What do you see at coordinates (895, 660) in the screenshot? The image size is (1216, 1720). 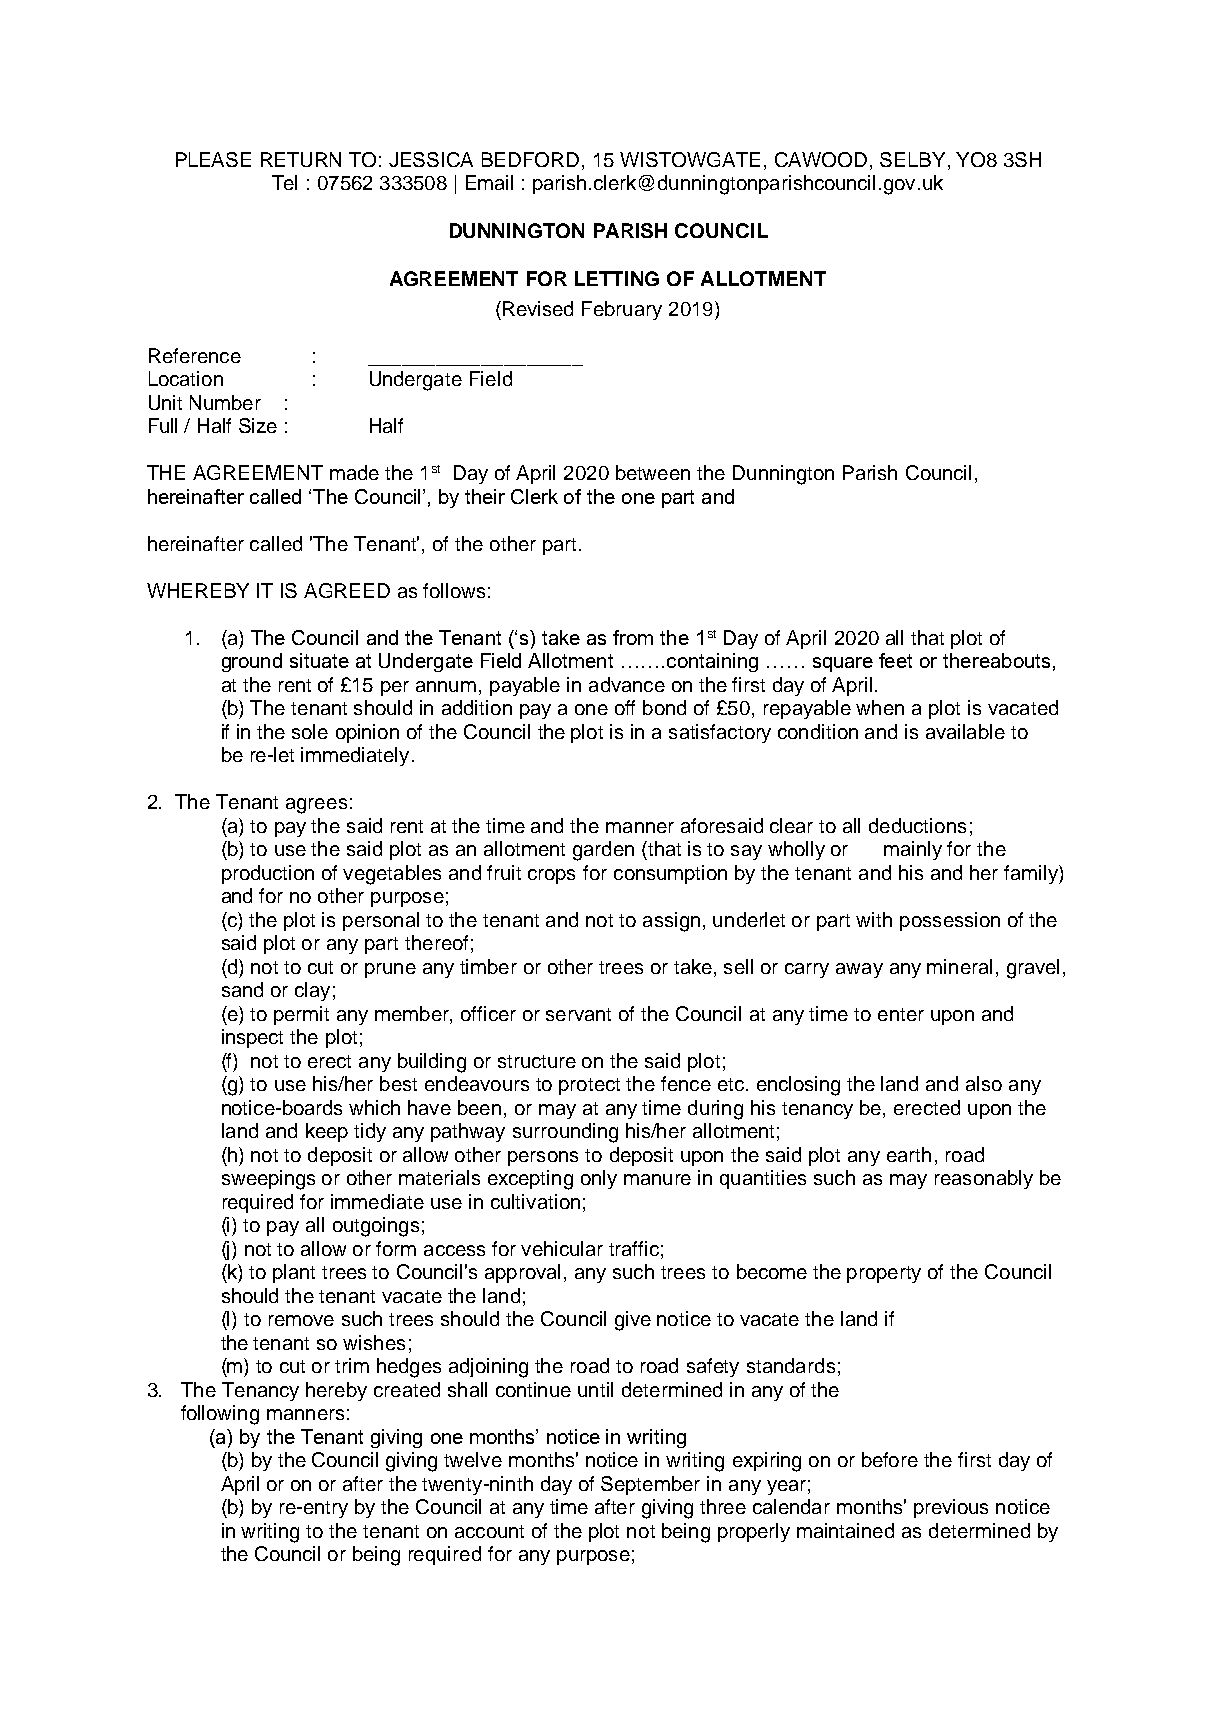 I see `feet` at bounding box center [895, 660].
